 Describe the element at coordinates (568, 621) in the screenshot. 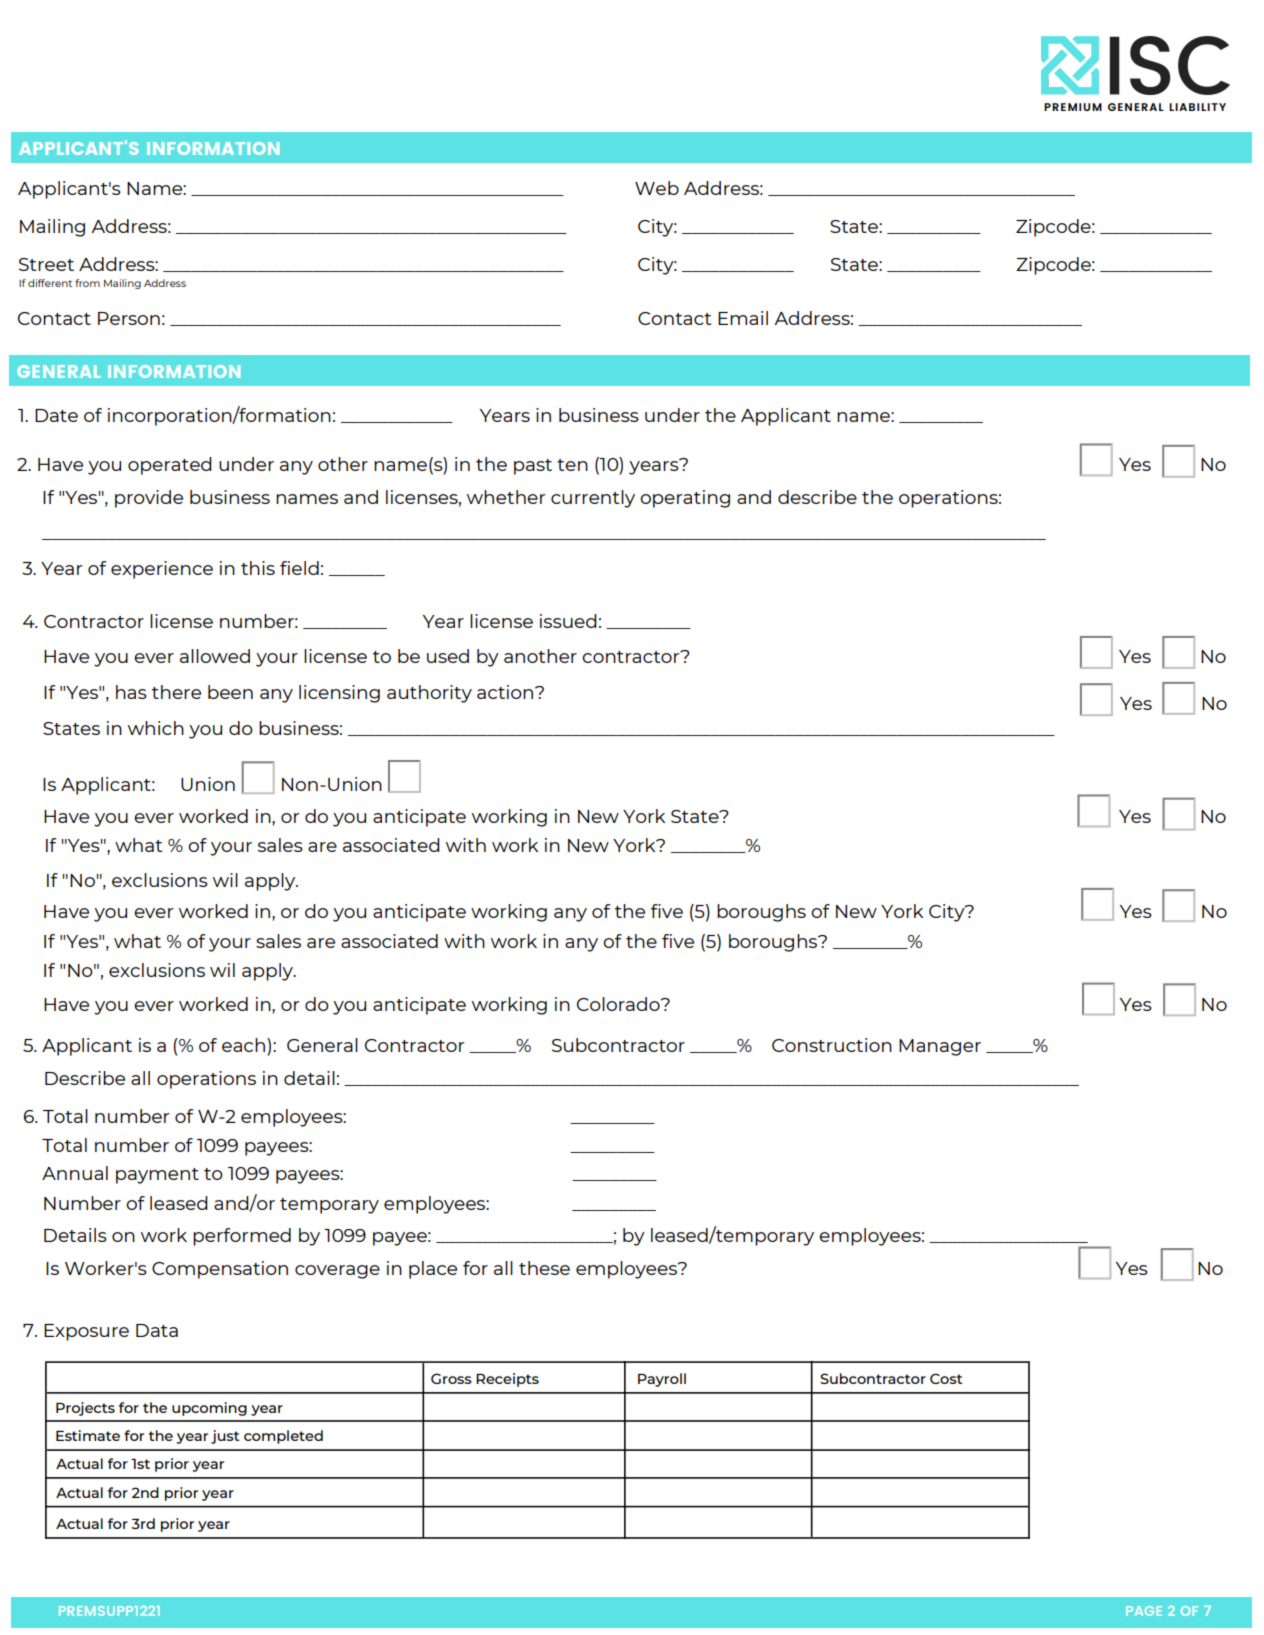

I see `issued` at that location.
